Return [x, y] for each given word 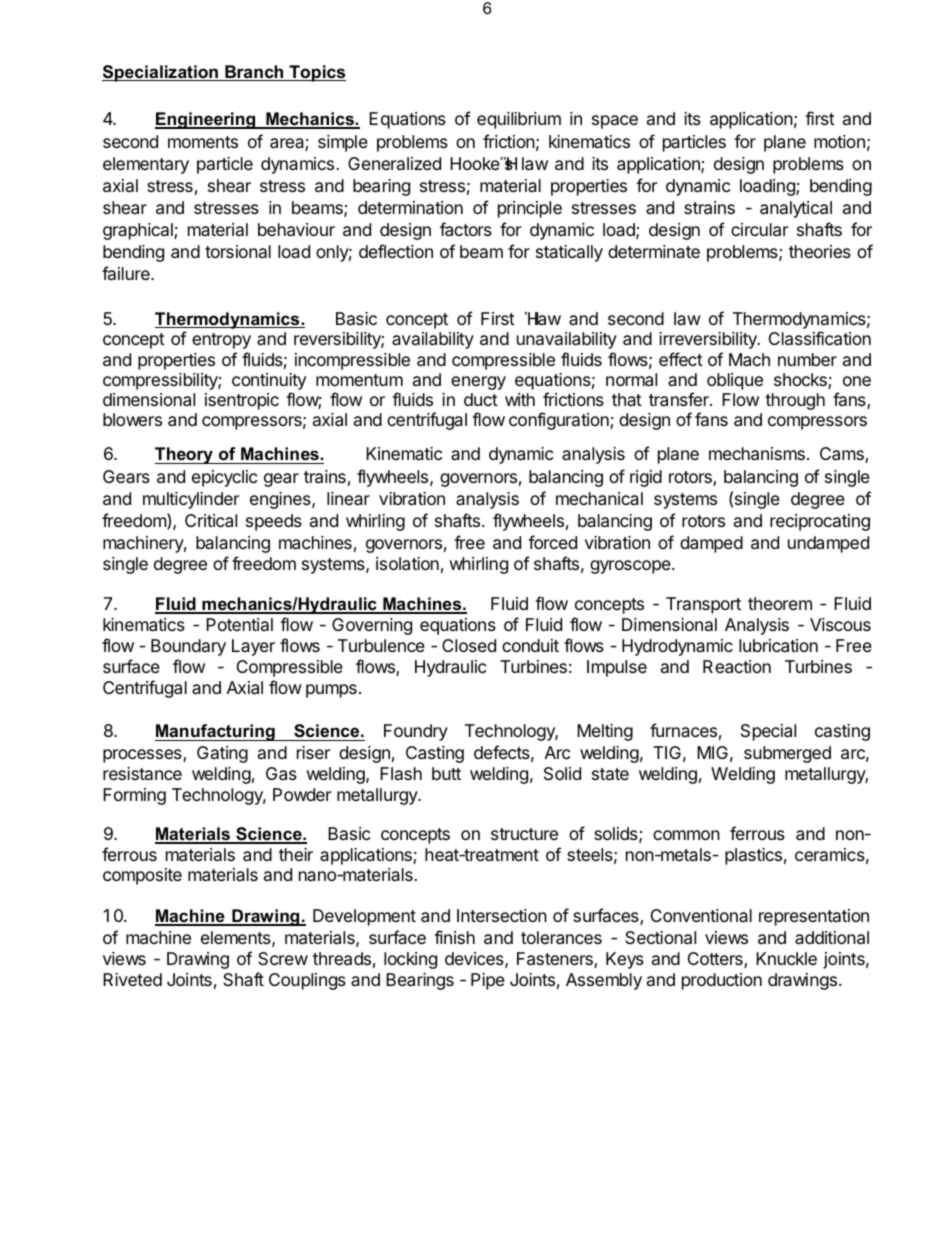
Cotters [716, 960]
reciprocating [820, 522]
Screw [283, 958]
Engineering [206, 120]
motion [839, 141]
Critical [211, 521]
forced [552, 542]
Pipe [488, 981]
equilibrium [519, 120]
